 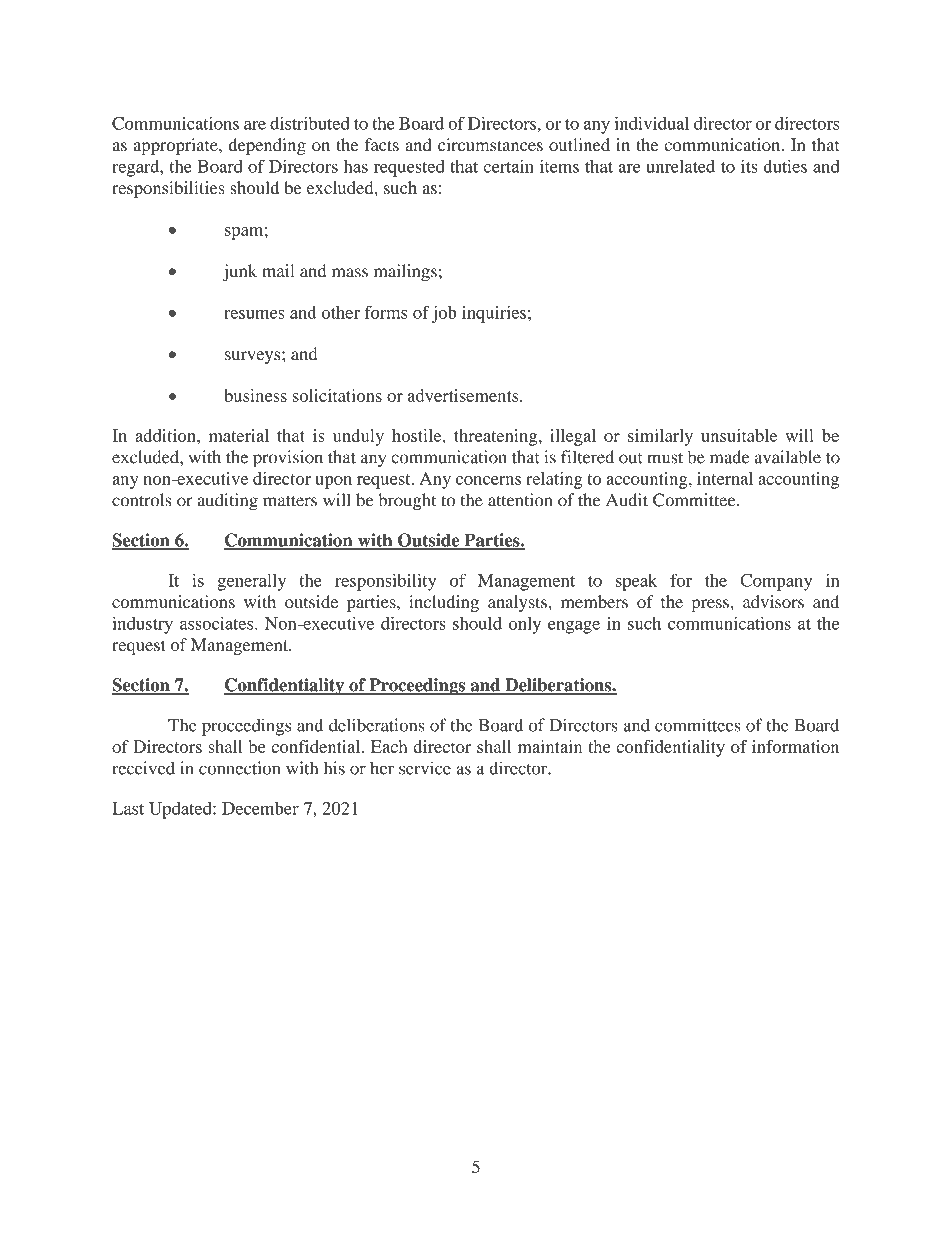 What do you see at coordinates (490, 144) in the screenshot?
I see `circumstances` at bounding box center [490, 144].
